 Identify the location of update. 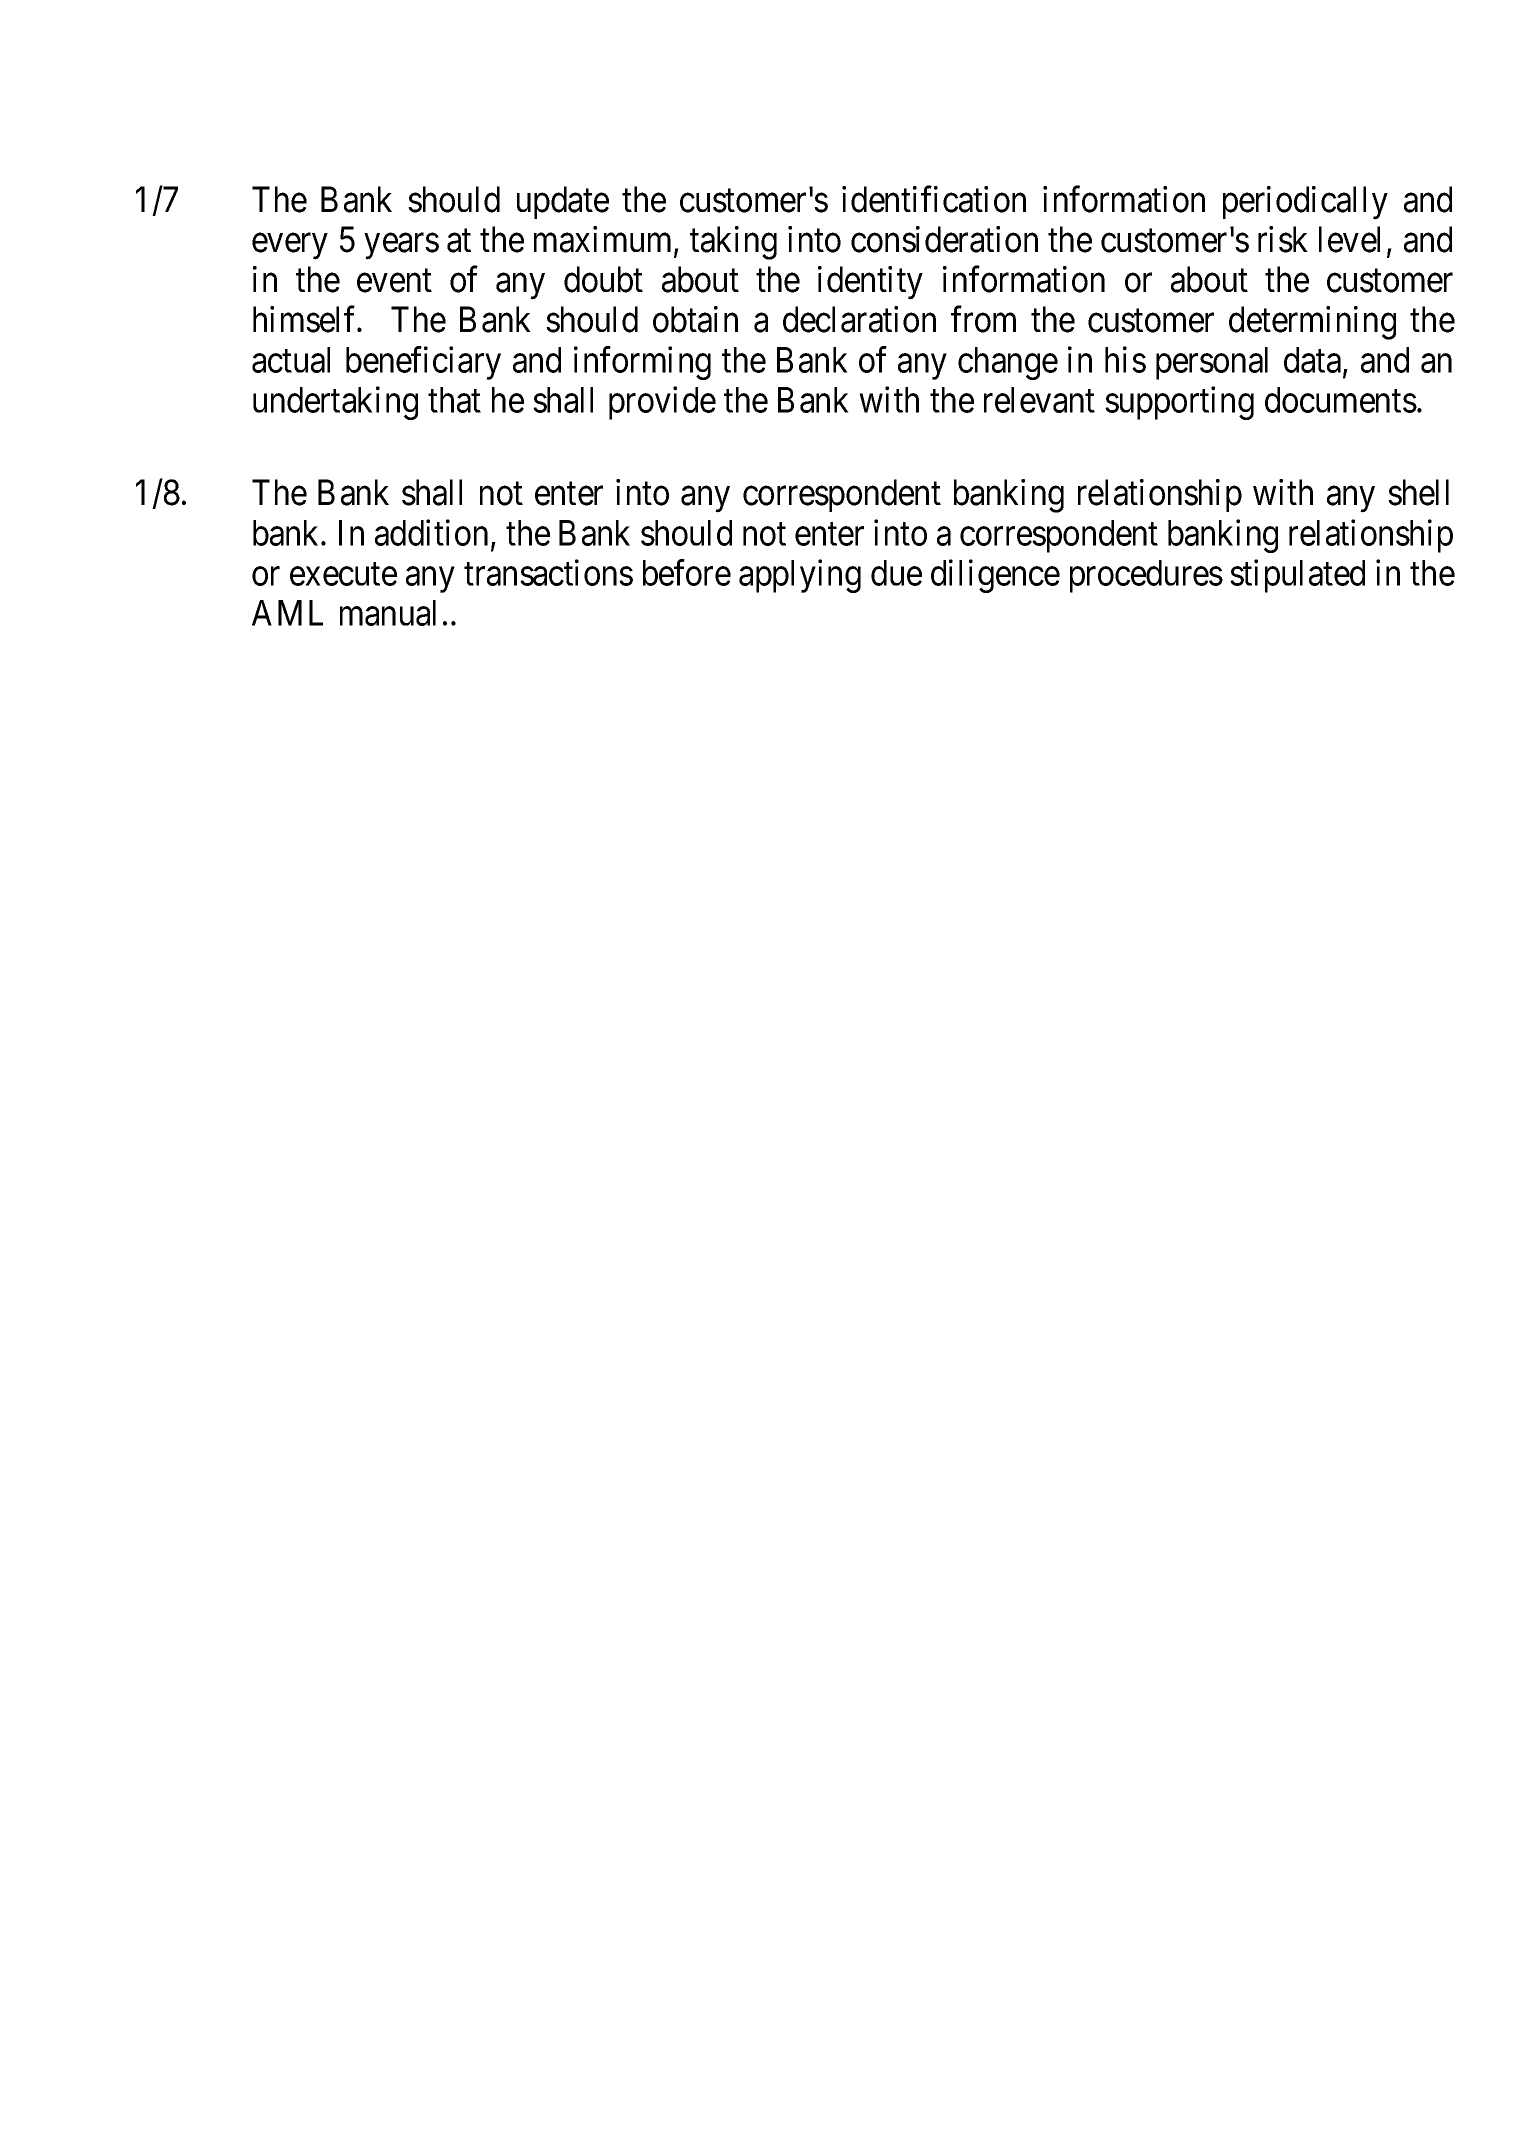
(563, 202).
